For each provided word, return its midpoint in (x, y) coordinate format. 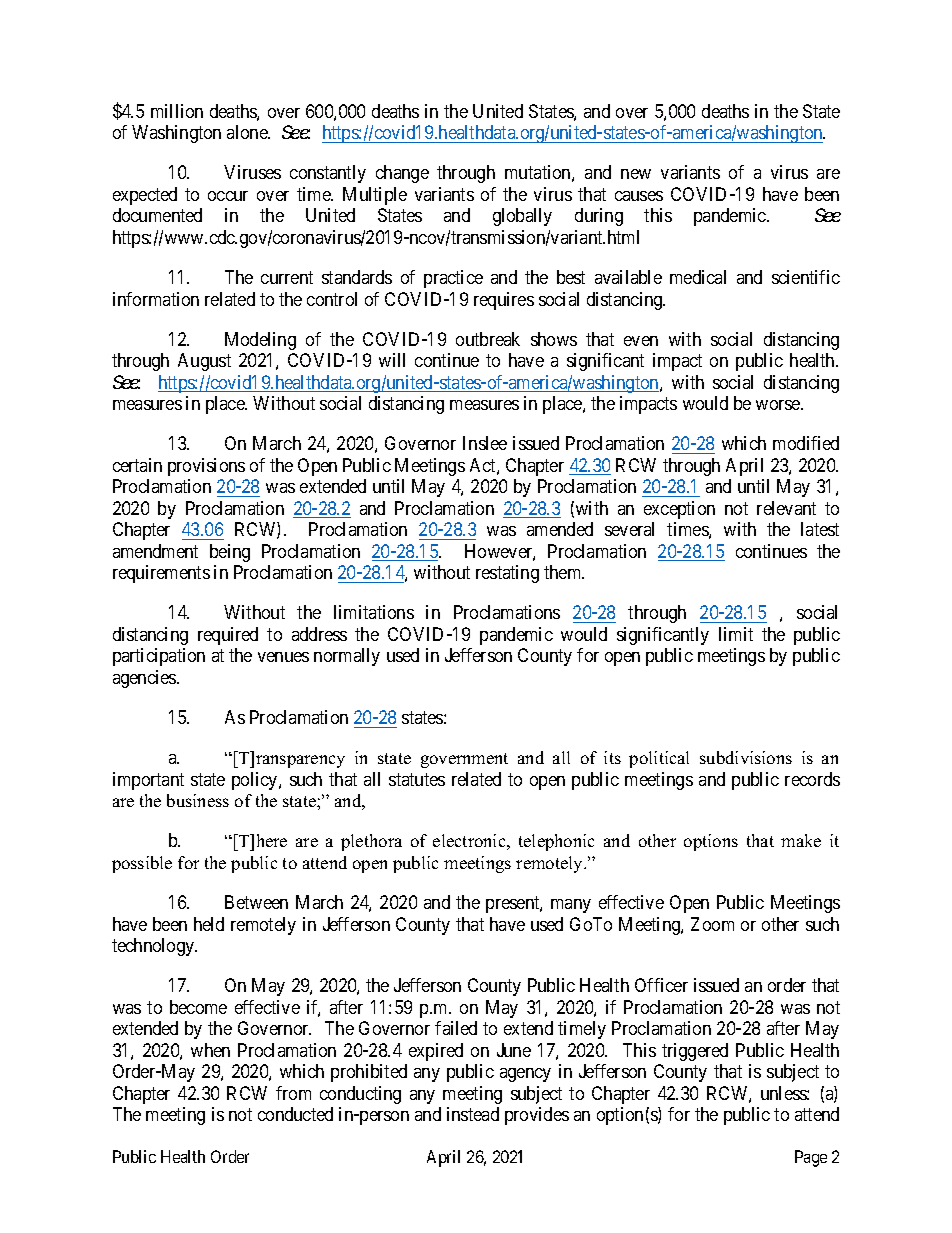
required (228, 636)
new (636, 174)
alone (248, 132)
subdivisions (746, 757)
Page (811, 1158)
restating (507, 574)
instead (473, 1114)
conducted (295, 1114)
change (402, 174)
